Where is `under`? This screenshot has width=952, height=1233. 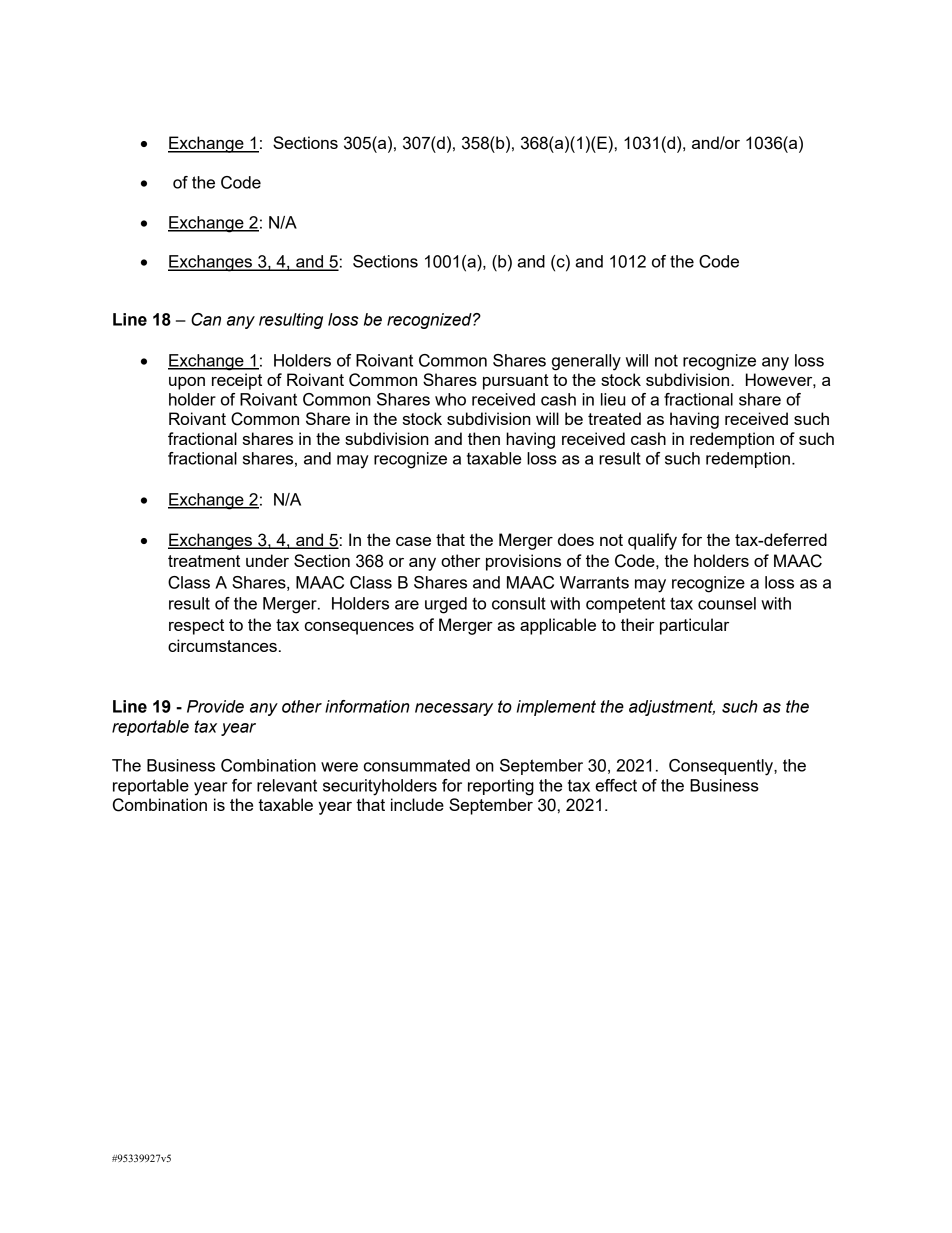
under is located at coordinates (267, 560).
